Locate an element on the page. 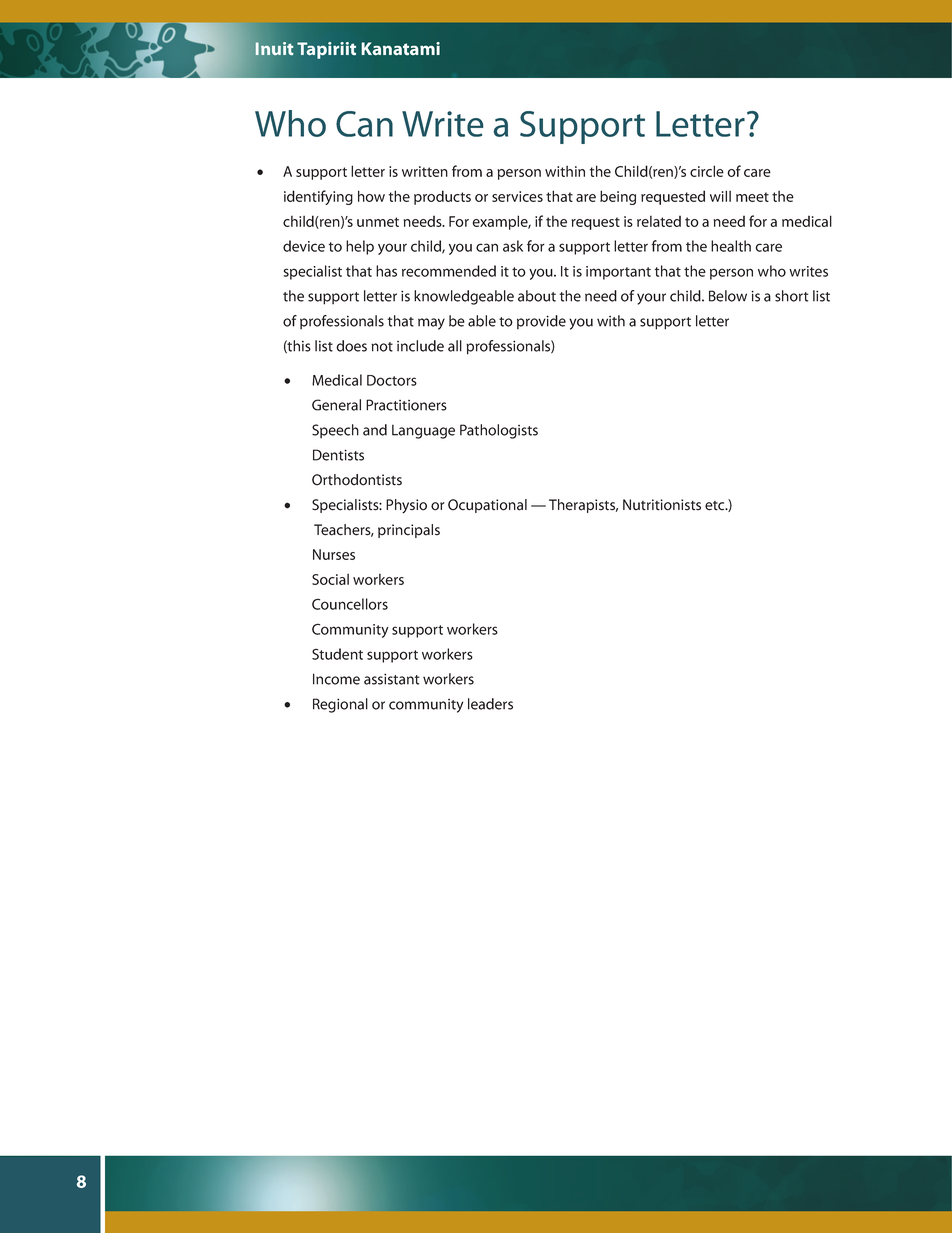 This image has height=1233, width=952. Nutritionists is located at coordinates (662, 505).
